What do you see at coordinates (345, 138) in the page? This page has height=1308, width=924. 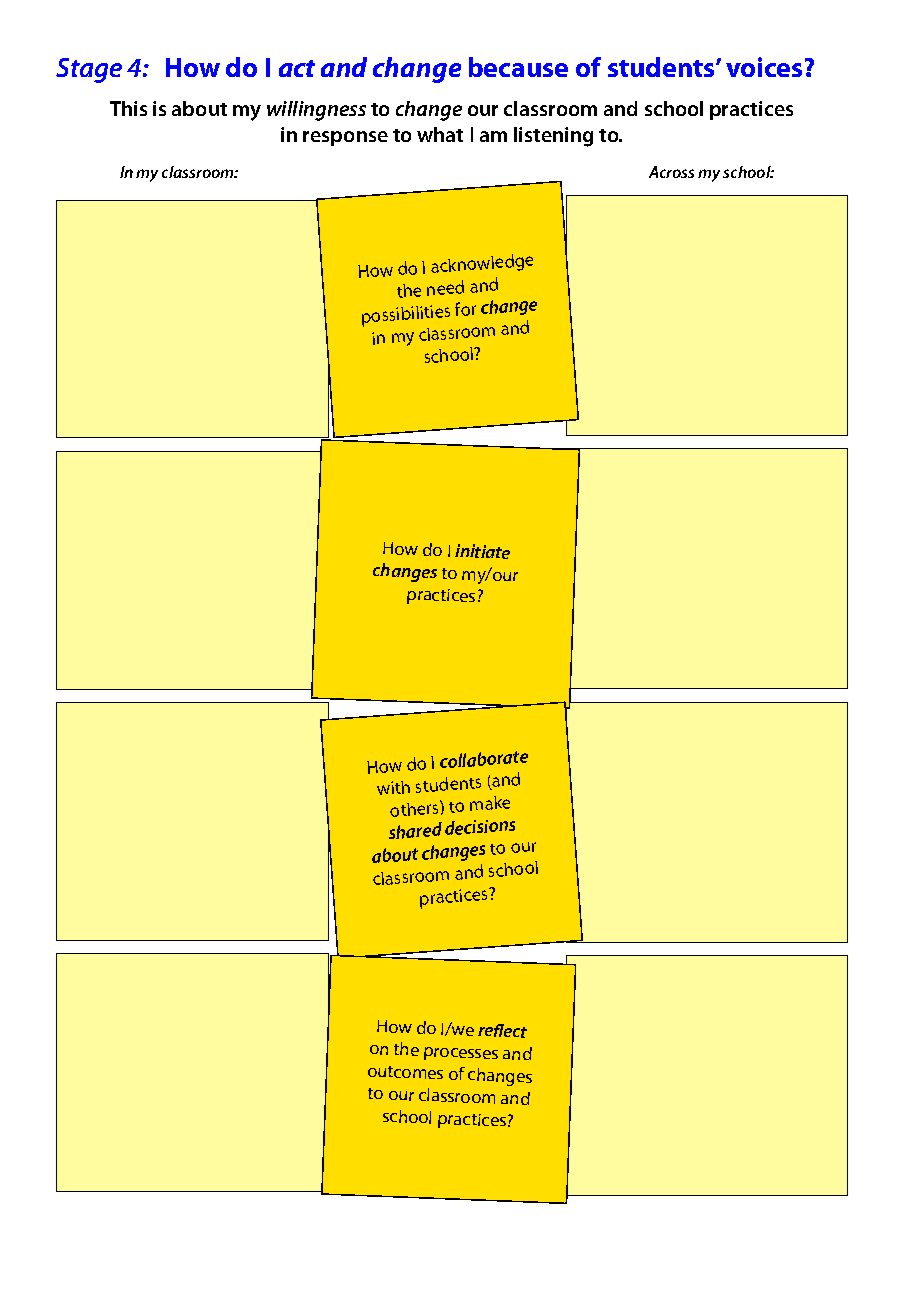 I see `response` at bounding box center [345, 138].
